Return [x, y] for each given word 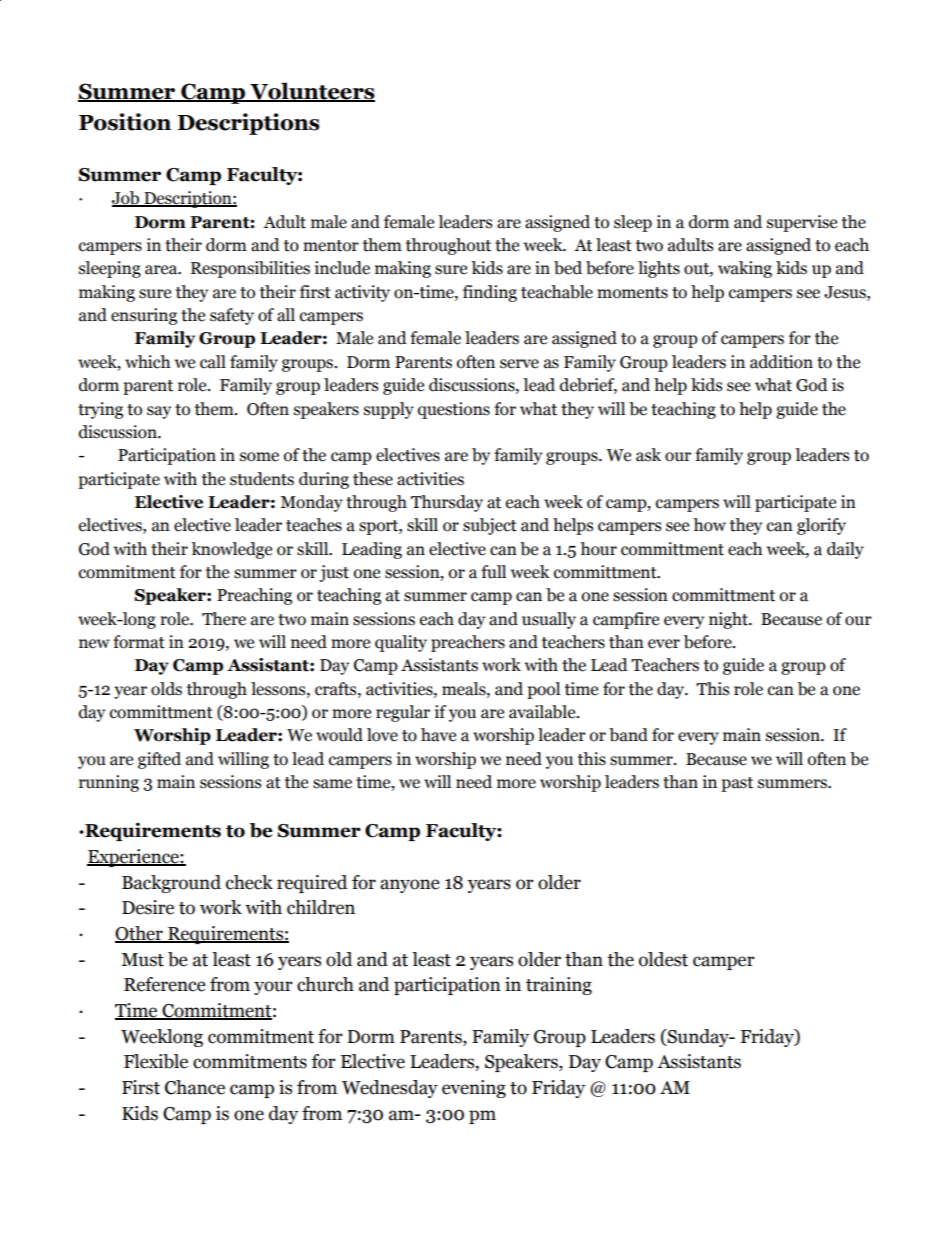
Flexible [156, 1061]
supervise [802, 223]
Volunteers [311, 92]
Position [125, 122]
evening [474, 1089]
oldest [663, 959]
